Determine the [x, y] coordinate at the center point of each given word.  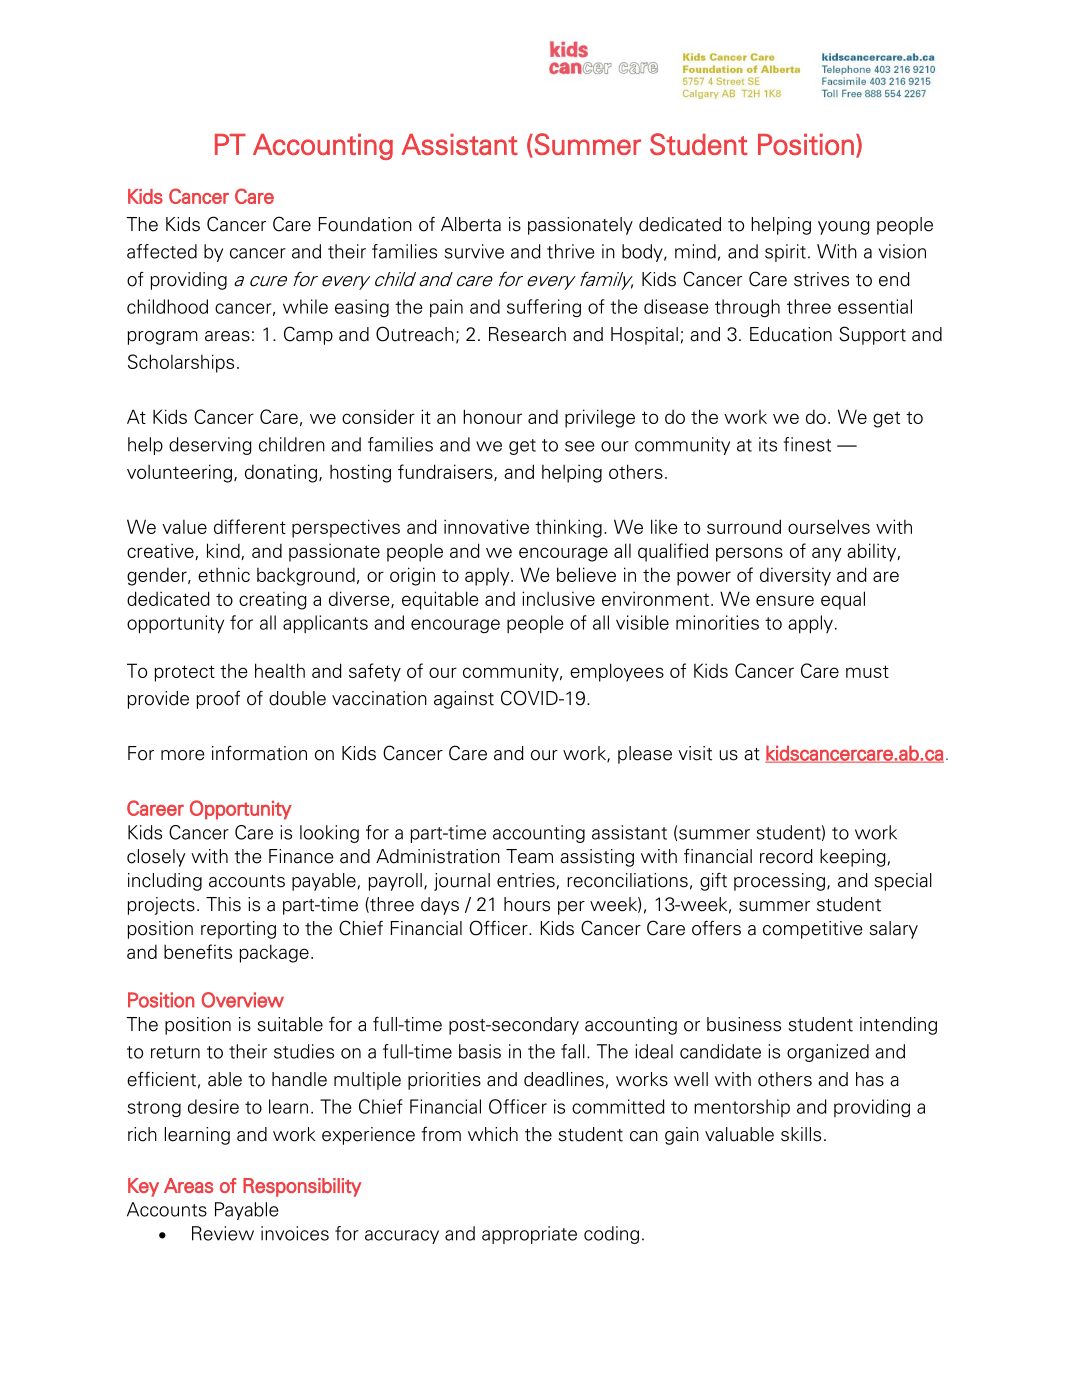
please [645, 755]
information [259, 753]
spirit [785, 253]
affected [162, 251]
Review [223, 1233]
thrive [570, 251]
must [867, 671]
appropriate [529, 1235]
